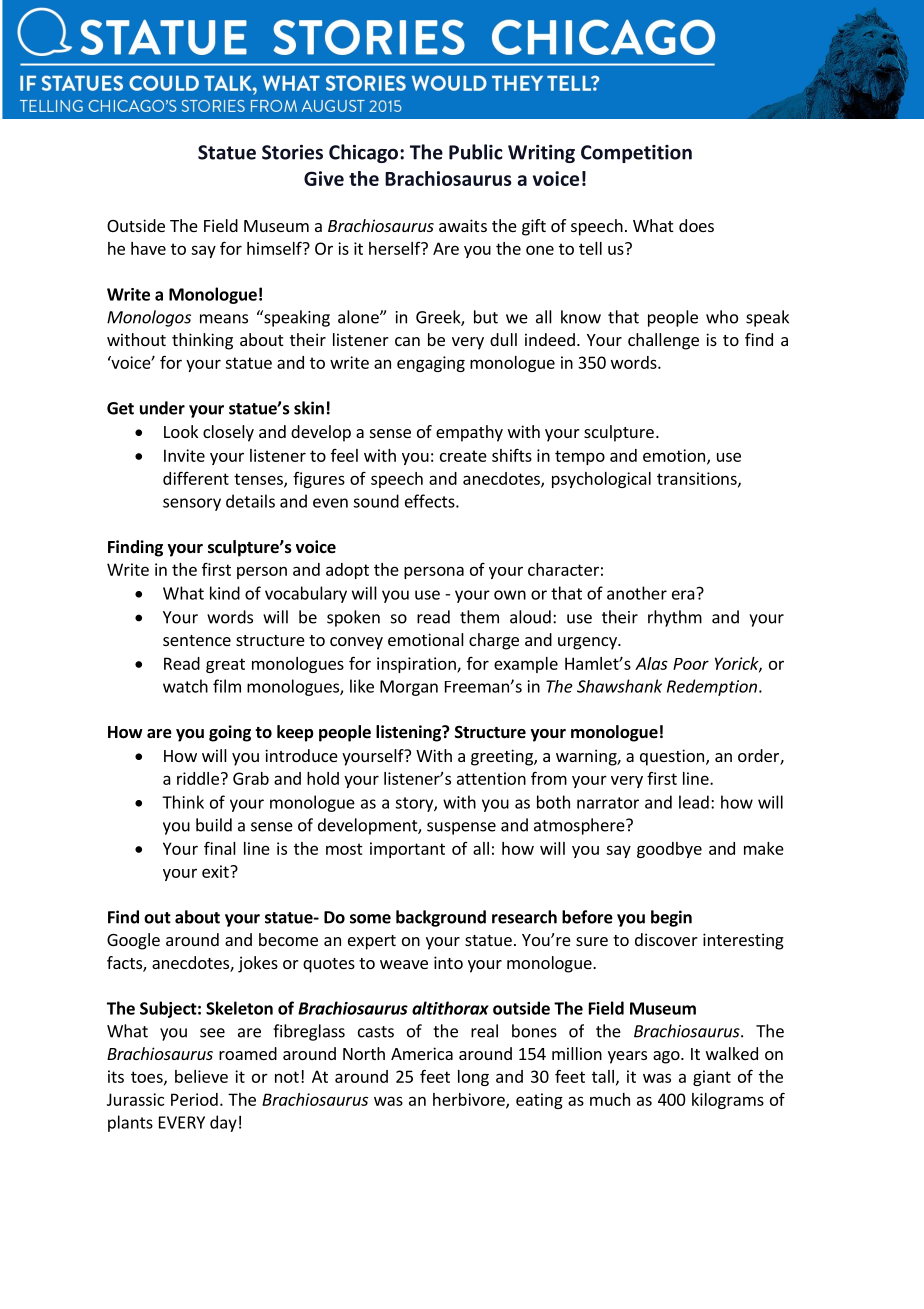  I want to click on riddle, so click(198, 778).
